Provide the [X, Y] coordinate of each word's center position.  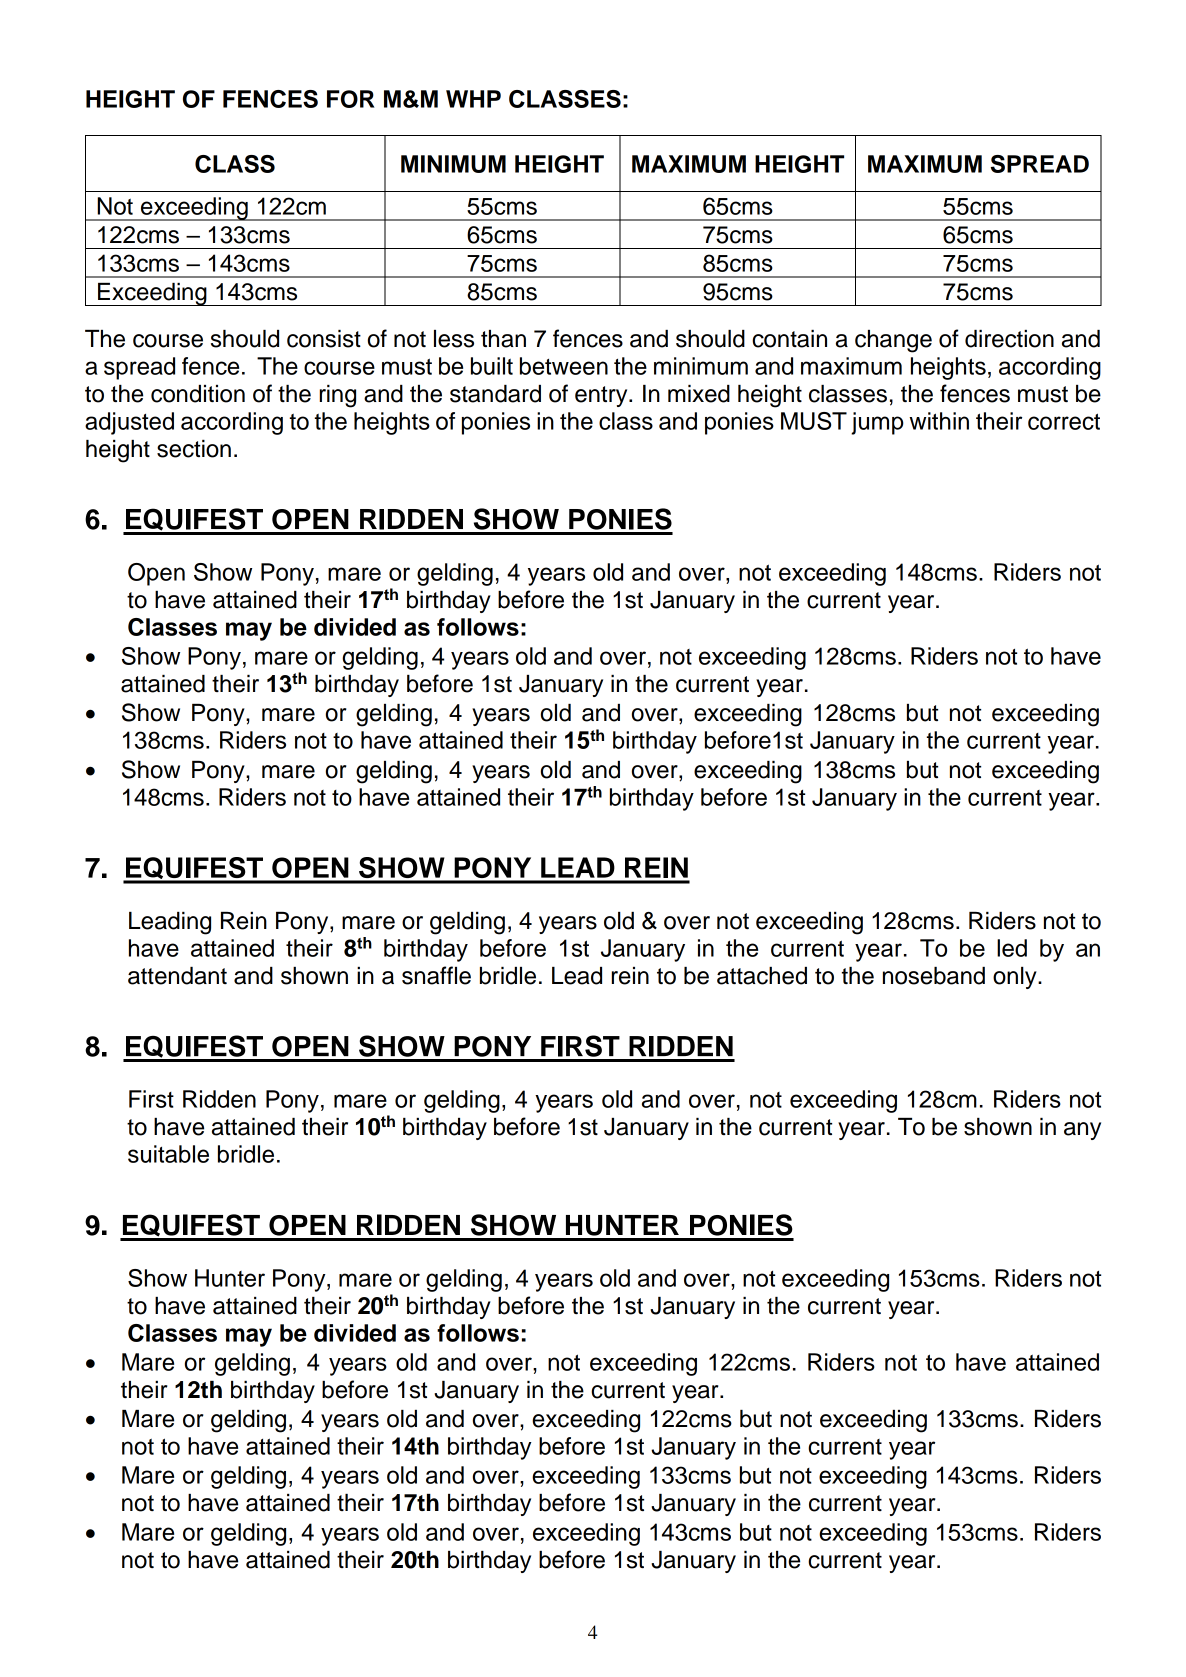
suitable [168, 1154]
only [1016, 978]
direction [1009, 339]
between [564, 366]
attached [762, 976]
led [1012, 948]
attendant [177, 976]
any [1082, 1131]
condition [198, 394]
